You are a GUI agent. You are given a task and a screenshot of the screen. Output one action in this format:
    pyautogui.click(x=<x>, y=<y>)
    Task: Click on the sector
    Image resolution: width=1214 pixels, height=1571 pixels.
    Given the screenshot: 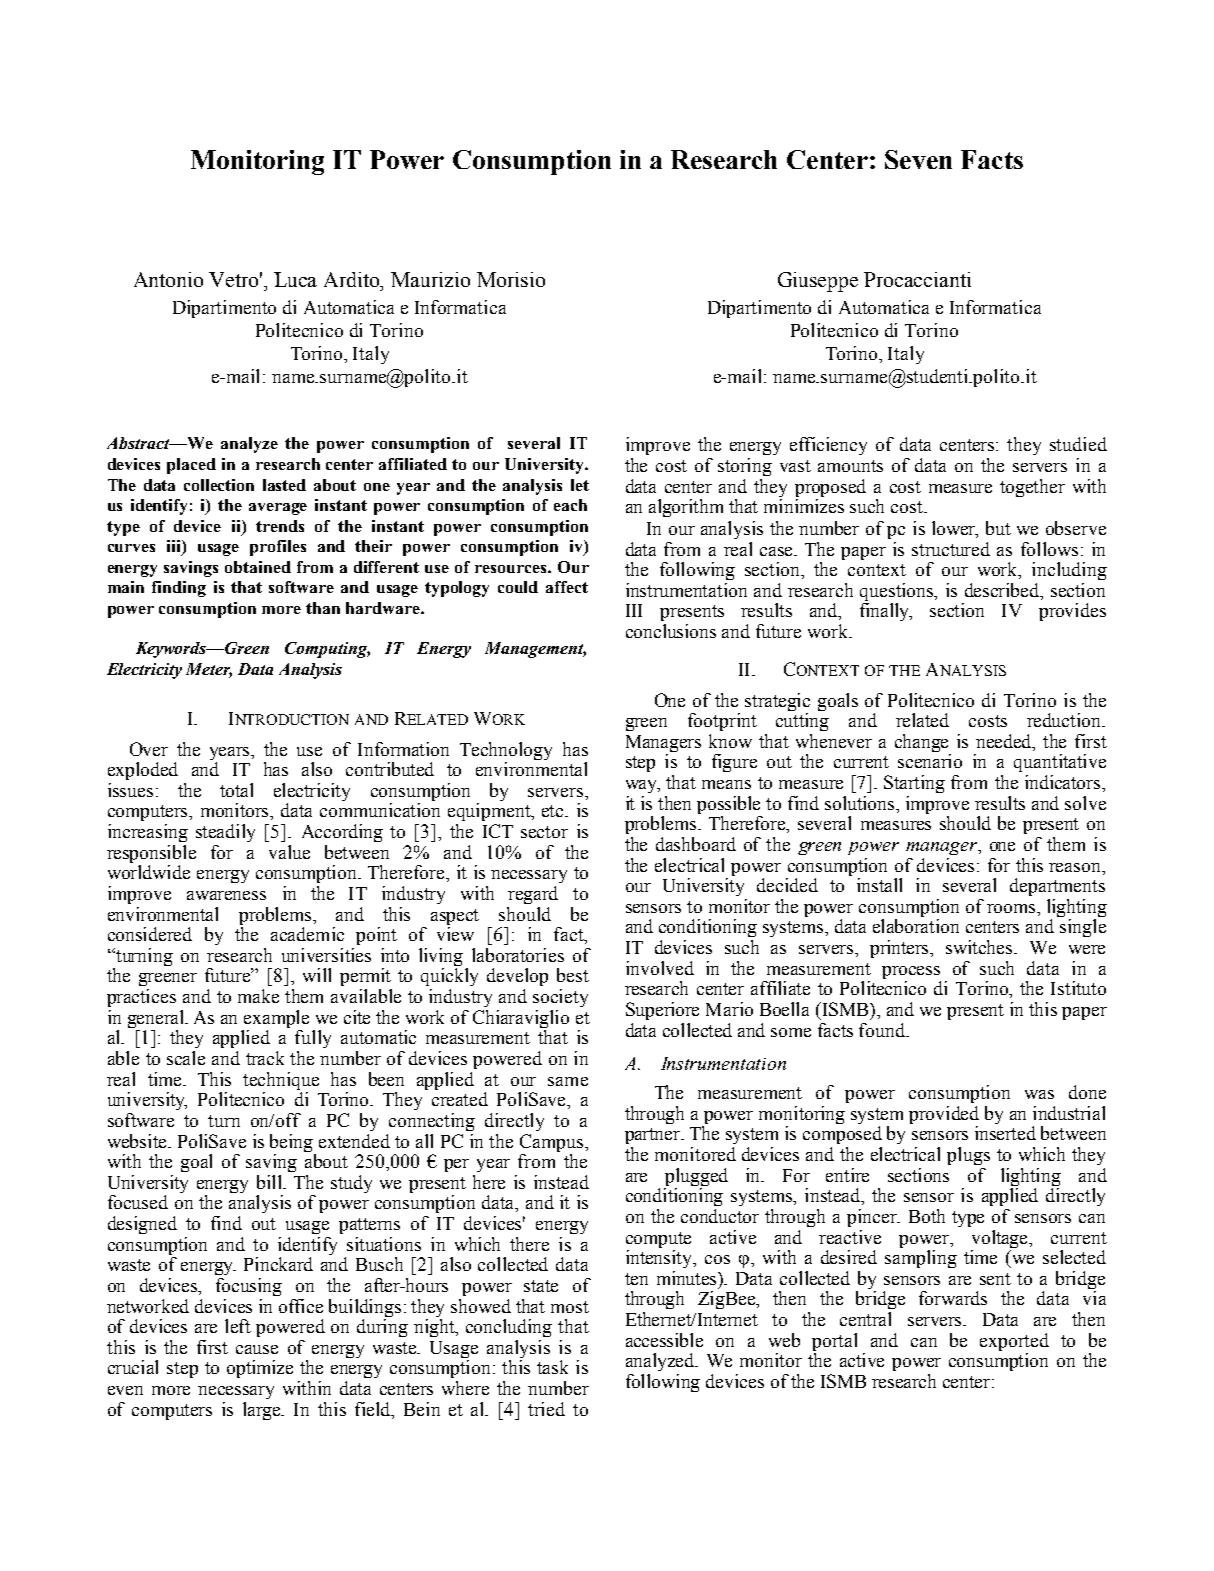 What is the action you would take?
    pyautogui.click(x=544, y=832)
